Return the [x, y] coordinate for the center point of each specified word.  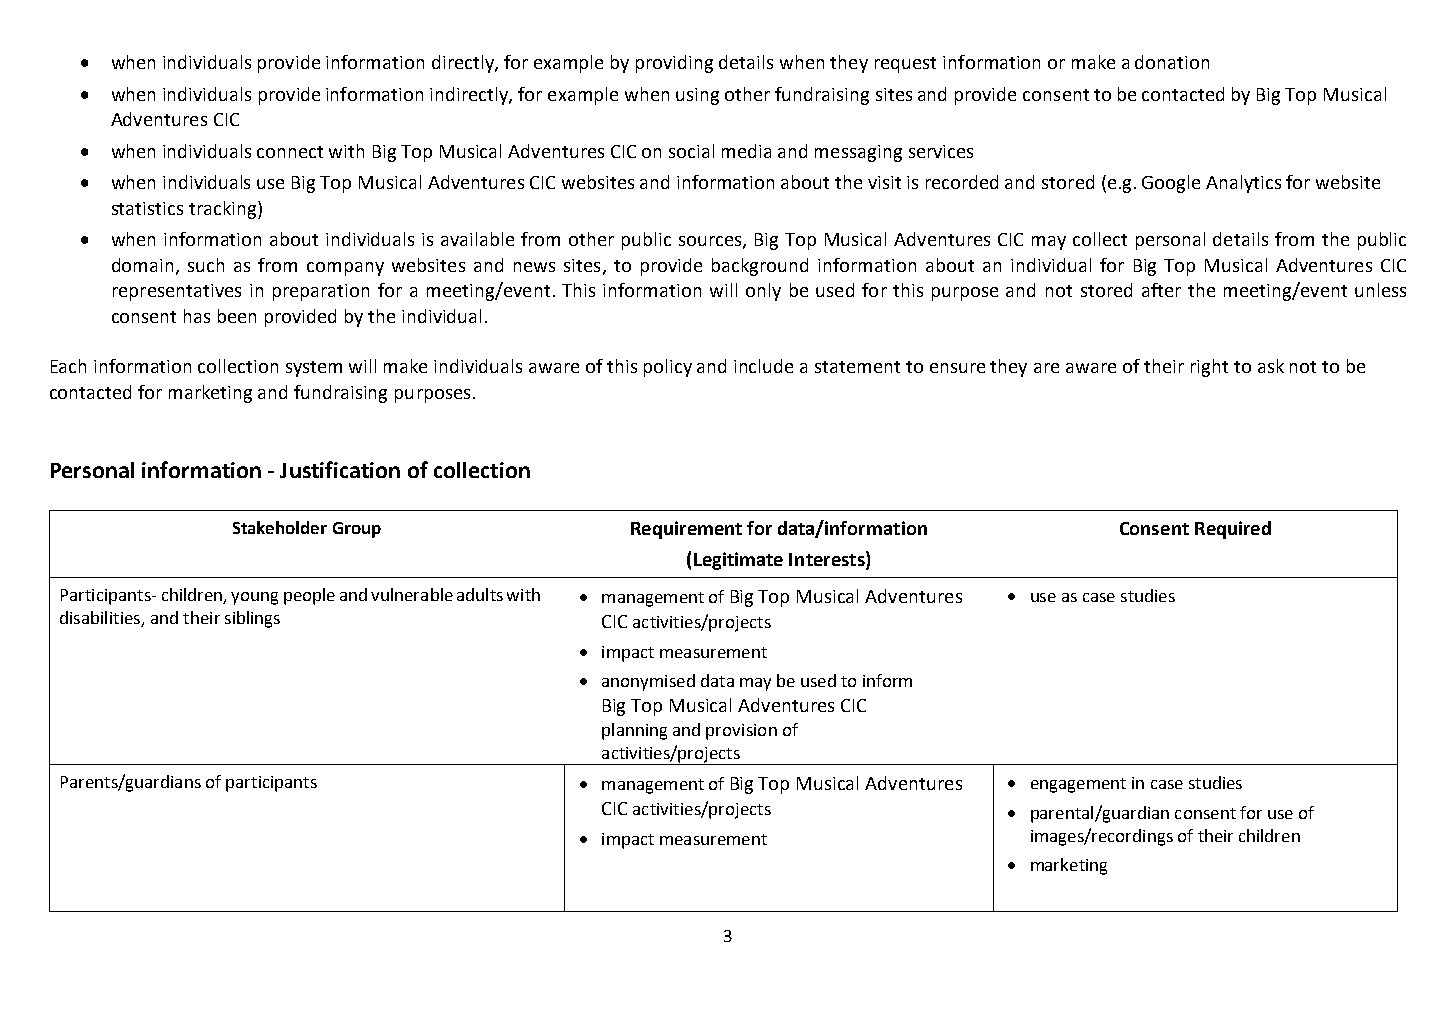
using [697, 96]
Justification [340, 469]
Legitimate [738, 561]
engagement [1078, 785]
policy [668, 368]
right [1209, 368]
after [1161, 290]
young [254, 598]
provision [741, 732]
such [206, 265]
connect [290, 152]
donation [1172, 62]
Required [1233, 530]
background [760, 267]
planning [634, 731]
